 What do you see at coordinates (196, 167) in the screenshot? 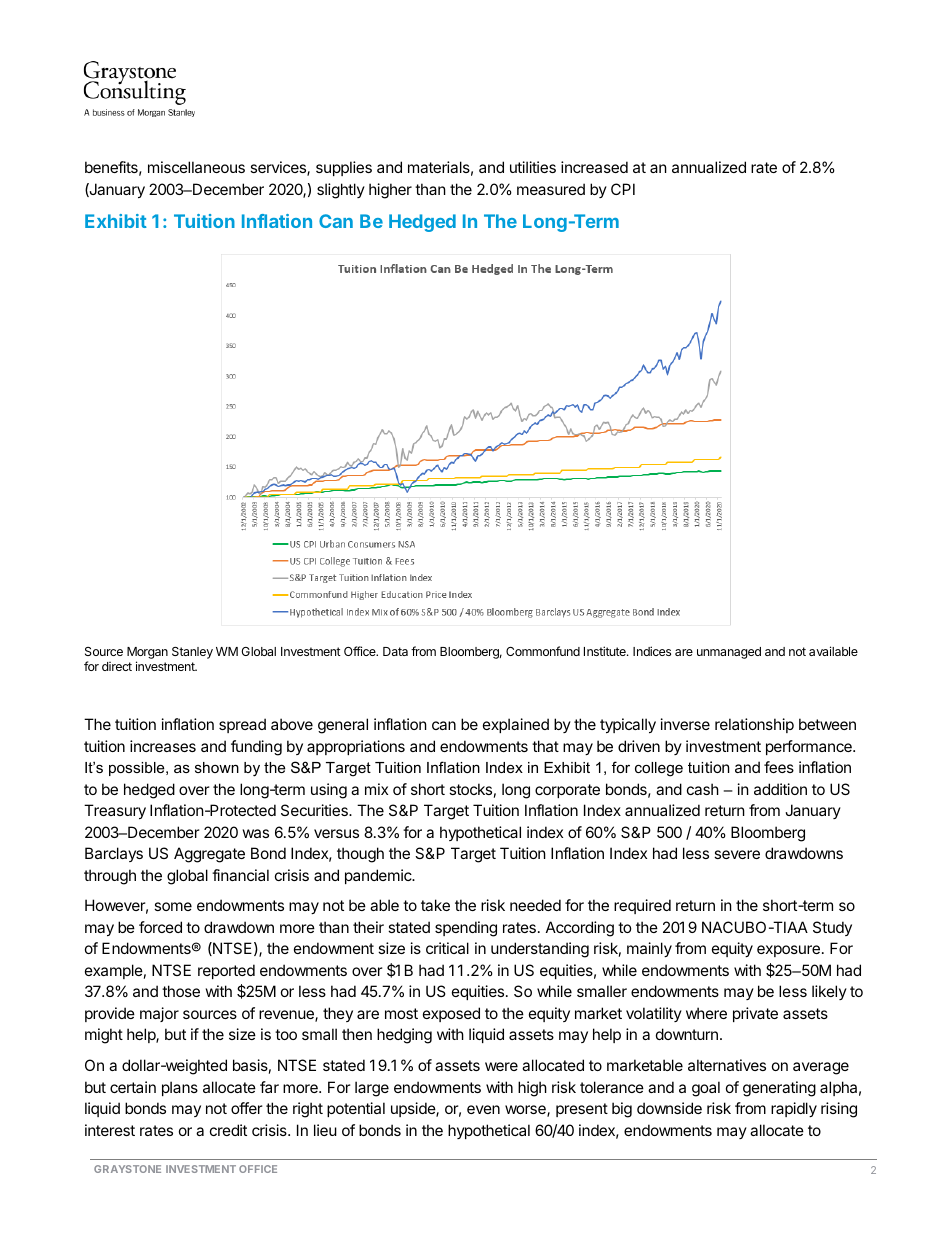
I see `miscellaneous` at bounding box center [196, 167].
